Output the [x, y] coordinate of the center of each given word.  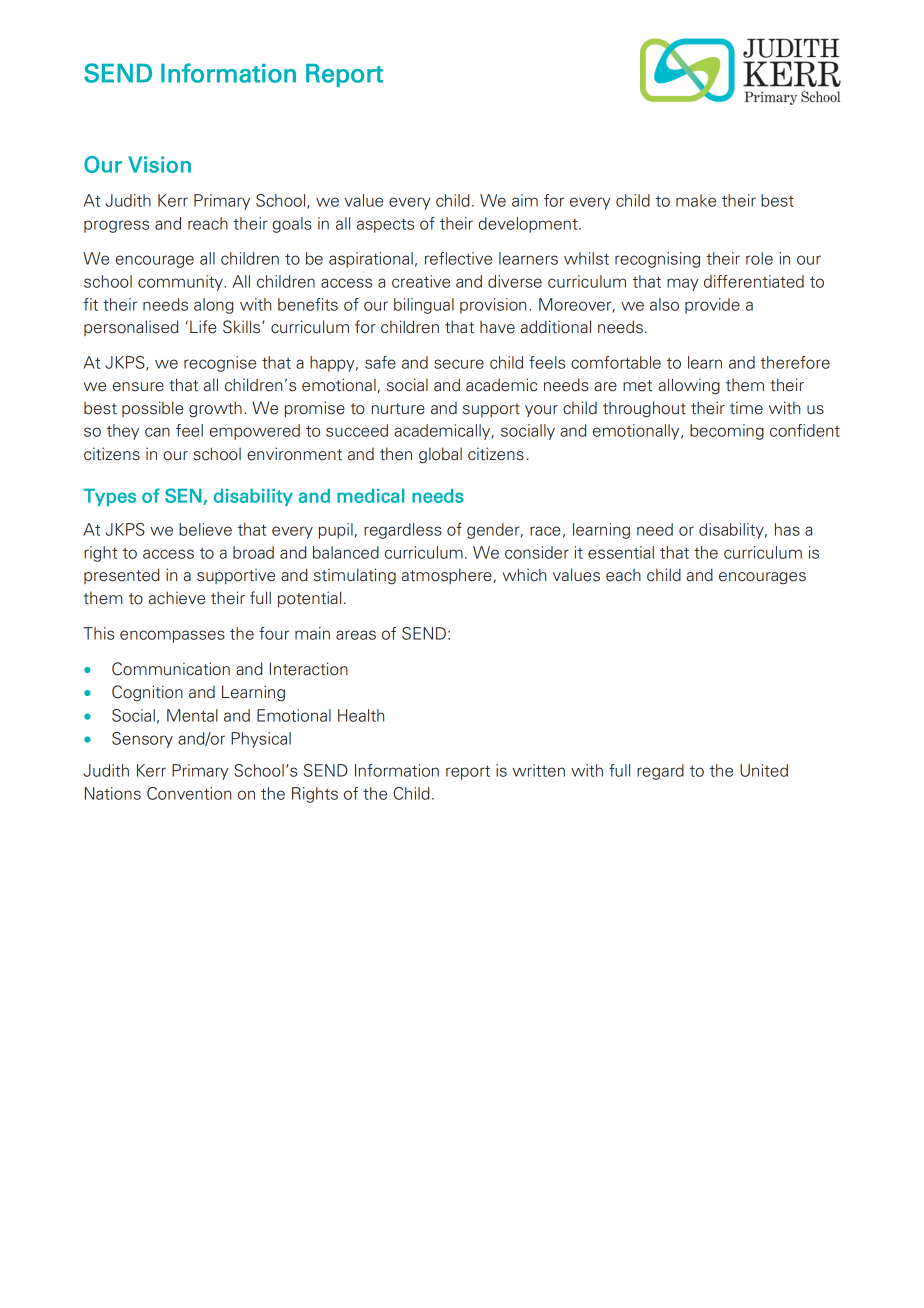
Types [109, 497]
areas [356, 635]
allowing [689, 386]
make [696, 200]
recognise [220, 364]
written [539, 770]
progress [116, 226]
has [787, 529]
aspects [385, 226]
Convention [189, 793]
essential [621, 552]
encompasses [172, 636]
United [764, 770]
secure [459, 364]
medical [370, 496]
